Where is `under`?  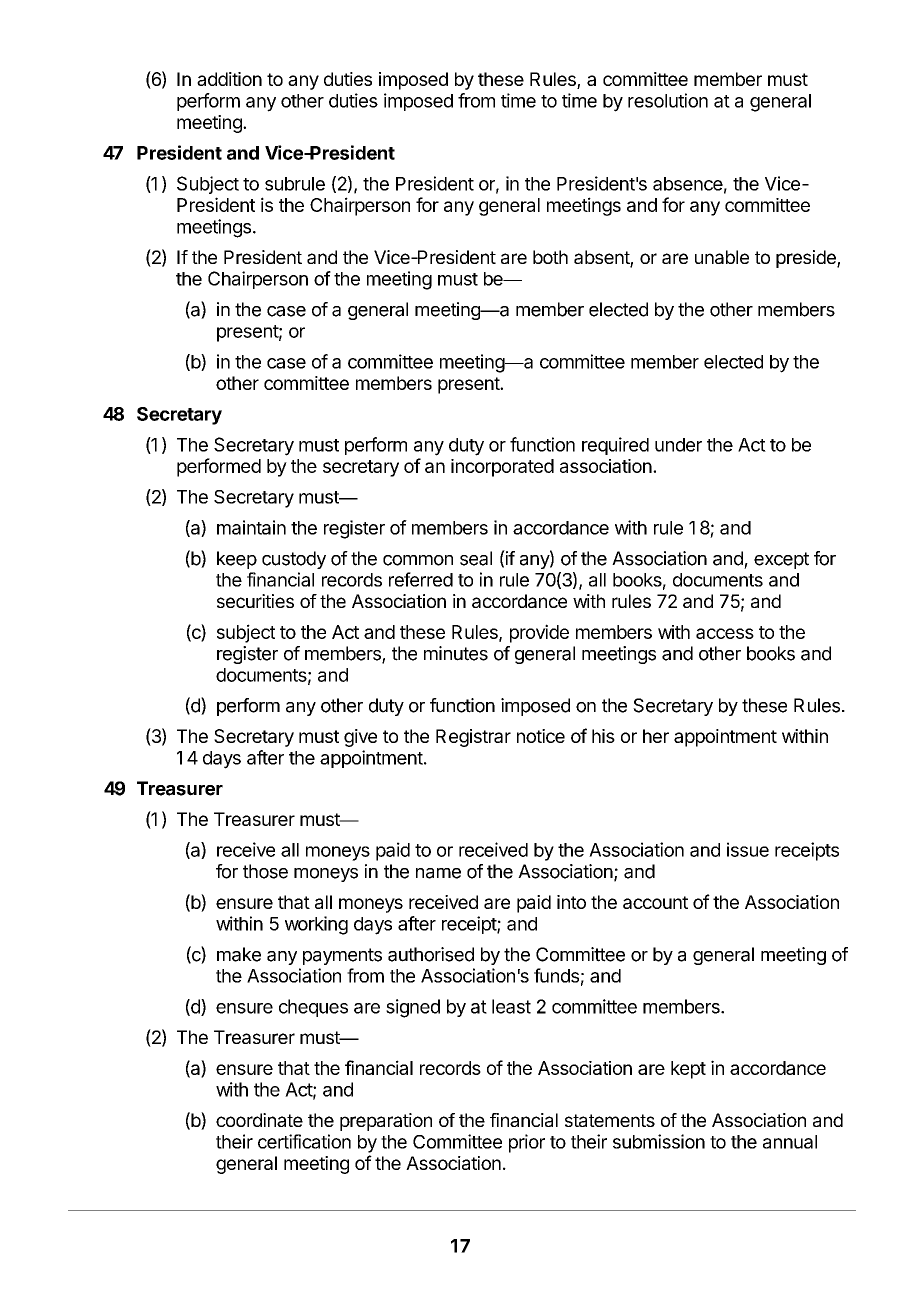
under is located at coordinates (678, 445).
